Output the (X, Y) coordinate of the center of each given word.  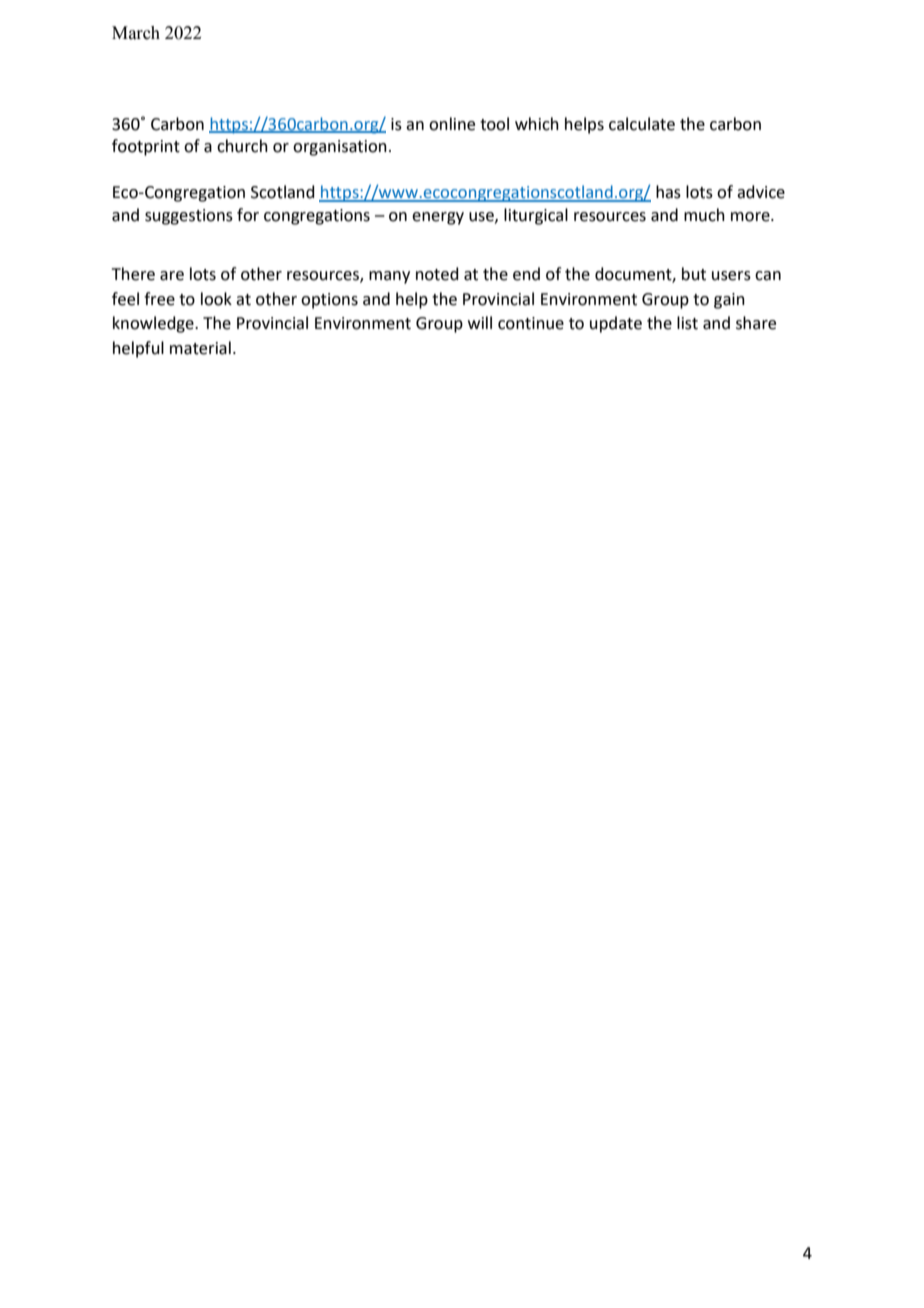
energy (438, 218)
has (668, 192)
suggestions (189, 217)
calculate (642, 124)
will (480, 322)
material (200, 348)
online (452, 124)
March (136, 33)
